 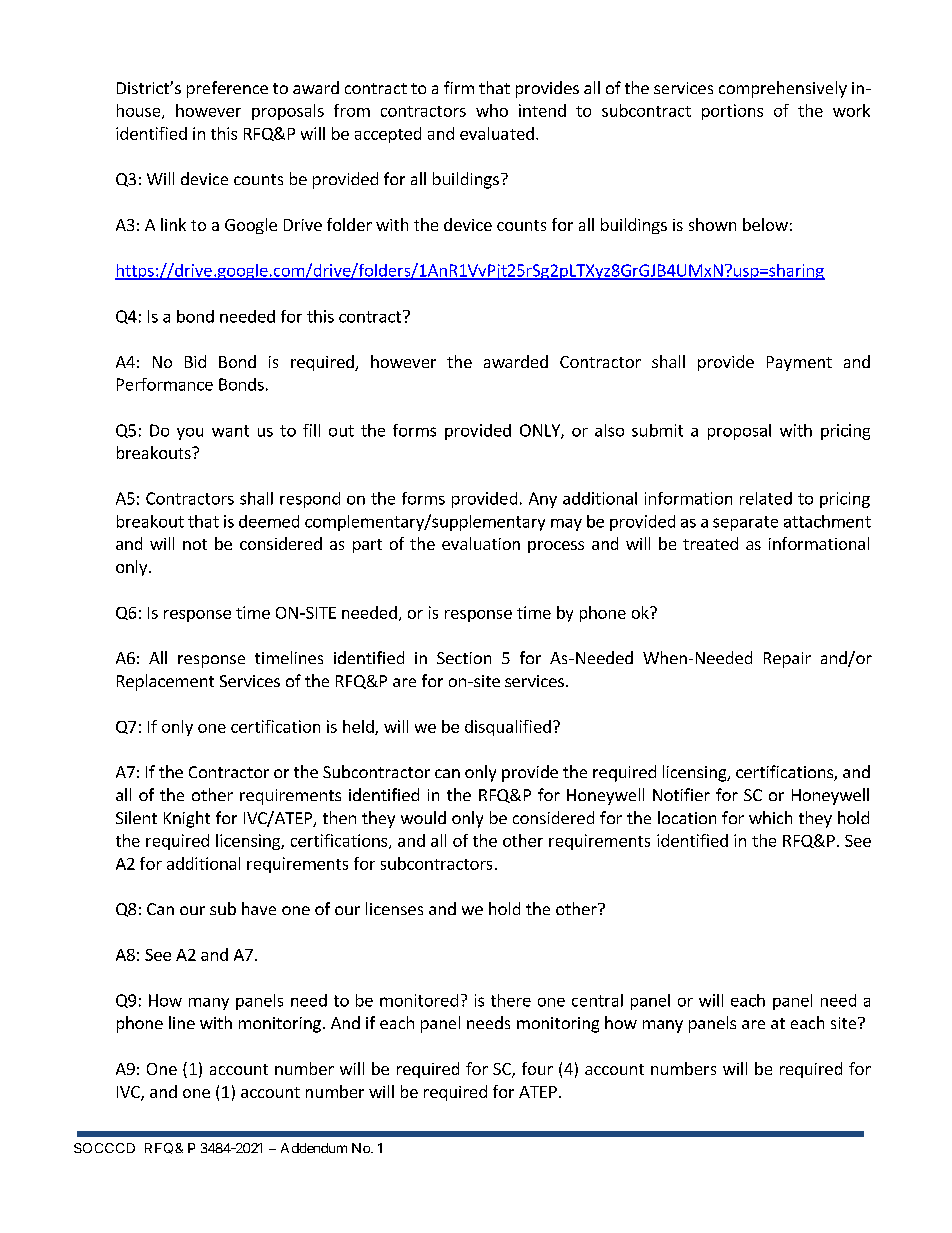 What do you see at coordinates (537, 1068) in the screenshot?
I see `four` at bounding box center [537, 1068].
